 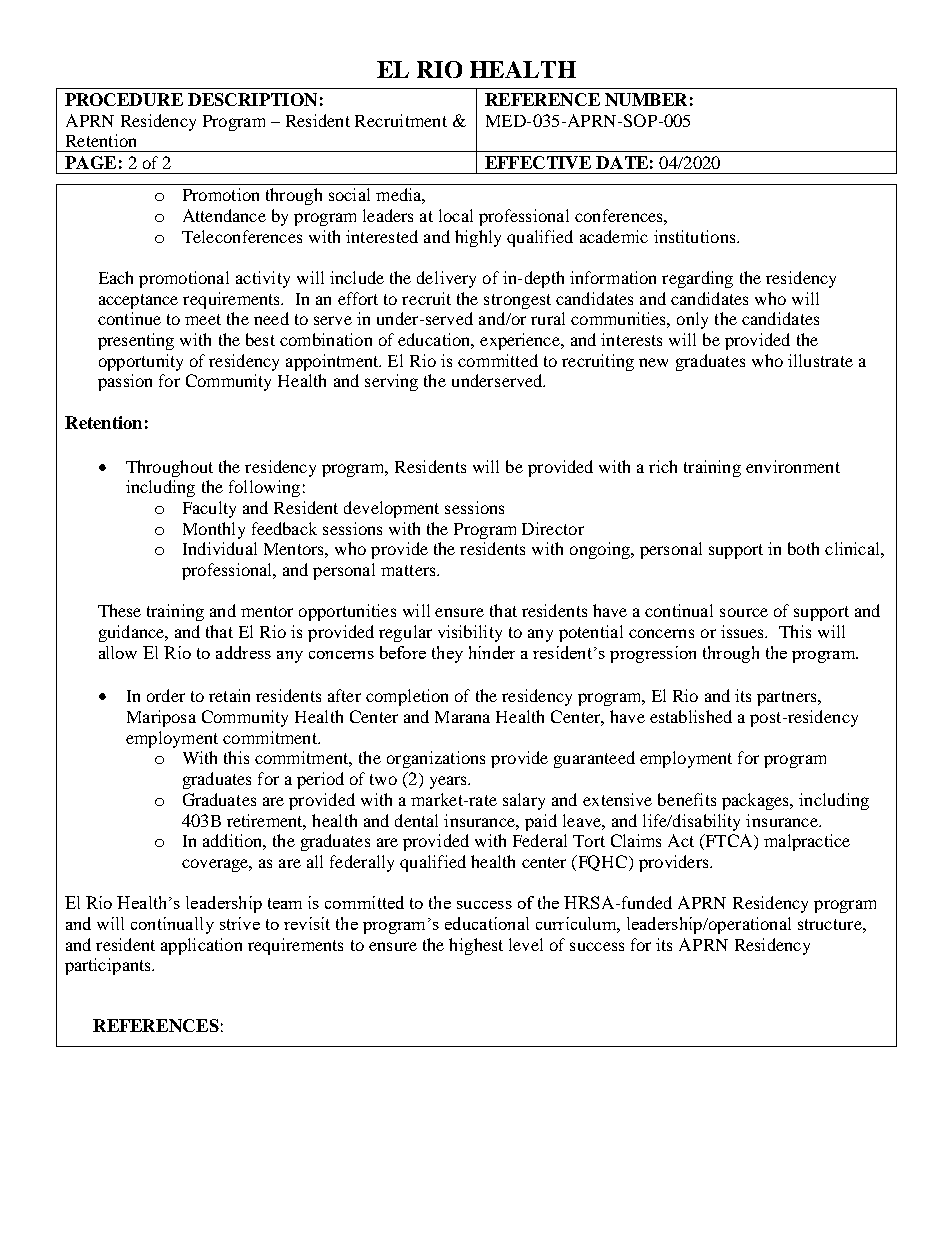 What do you see at coordinates (744, 631) in the screenshot?
I see `issues` at bounding box center [744, 631].
